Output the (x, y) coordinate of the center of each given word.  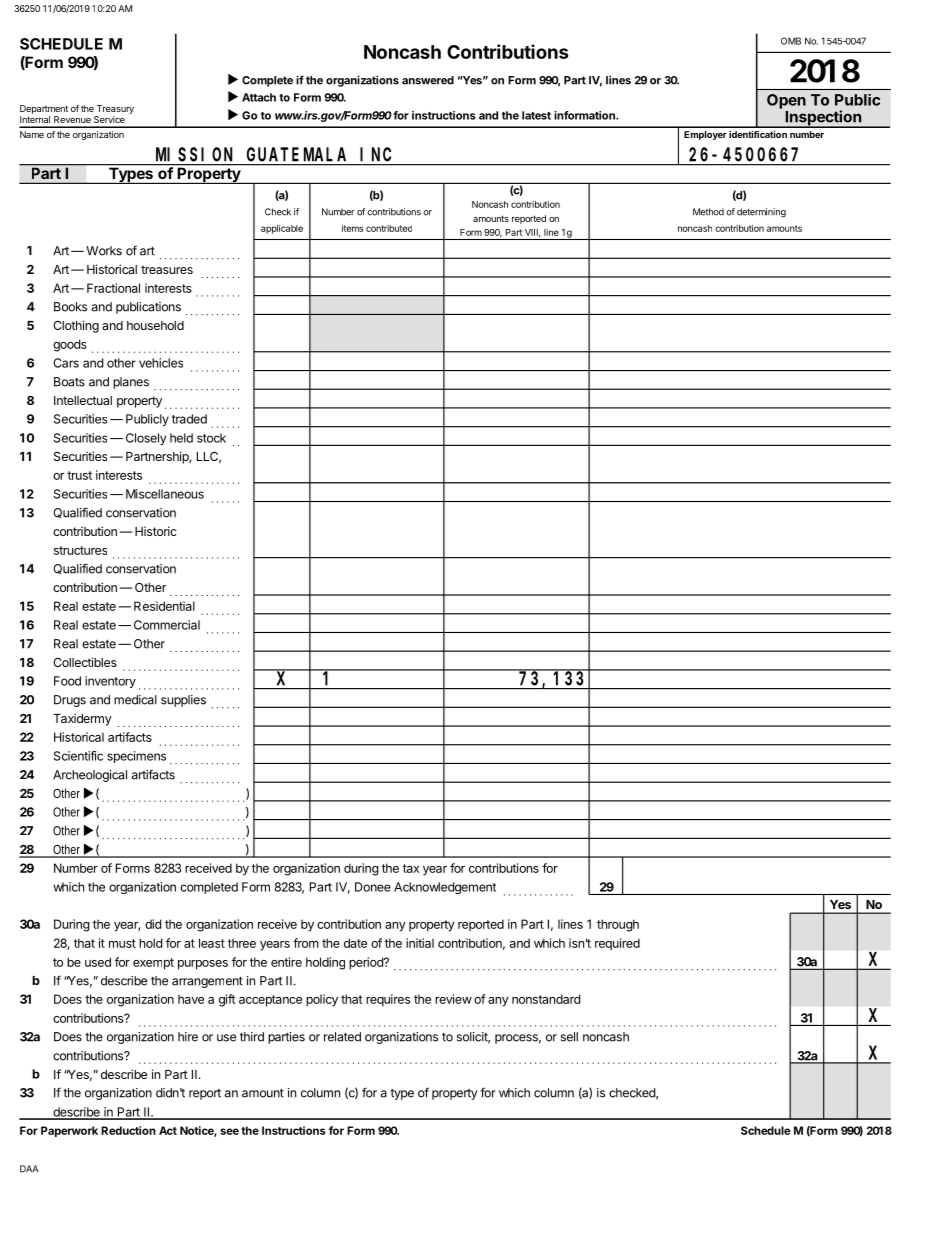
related (342, 1037)
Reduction (128, 1130)
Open (786, 101)
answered (428, 80)
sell (569, 1037)
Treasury (115, 109)
